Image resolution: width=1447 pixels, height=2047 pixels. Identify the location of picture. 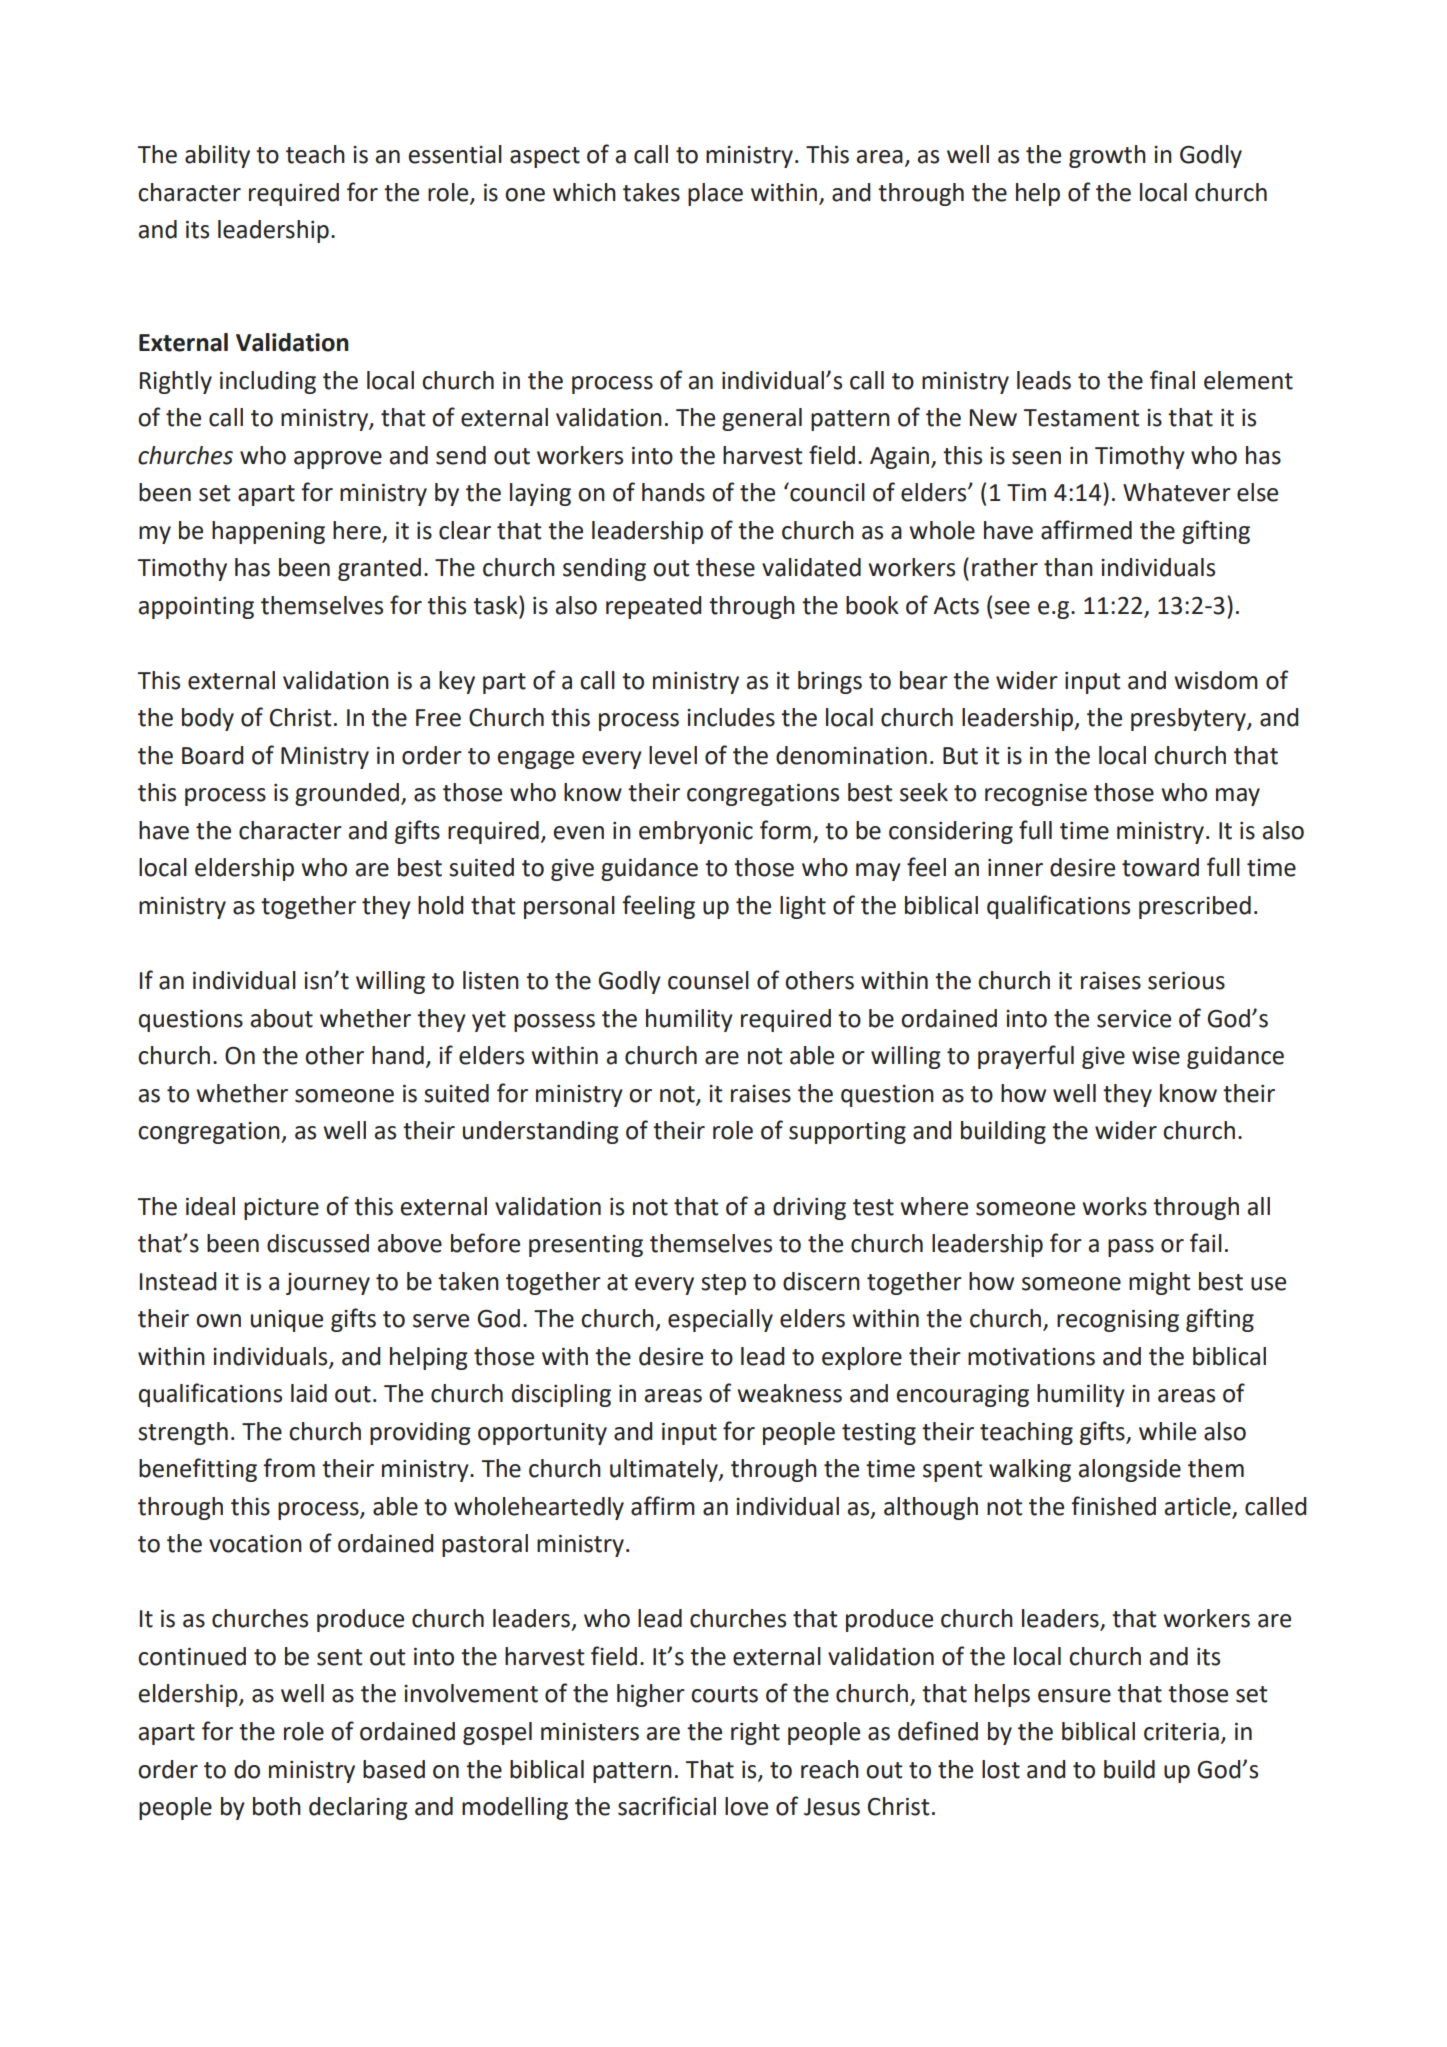
(281, 1209).
